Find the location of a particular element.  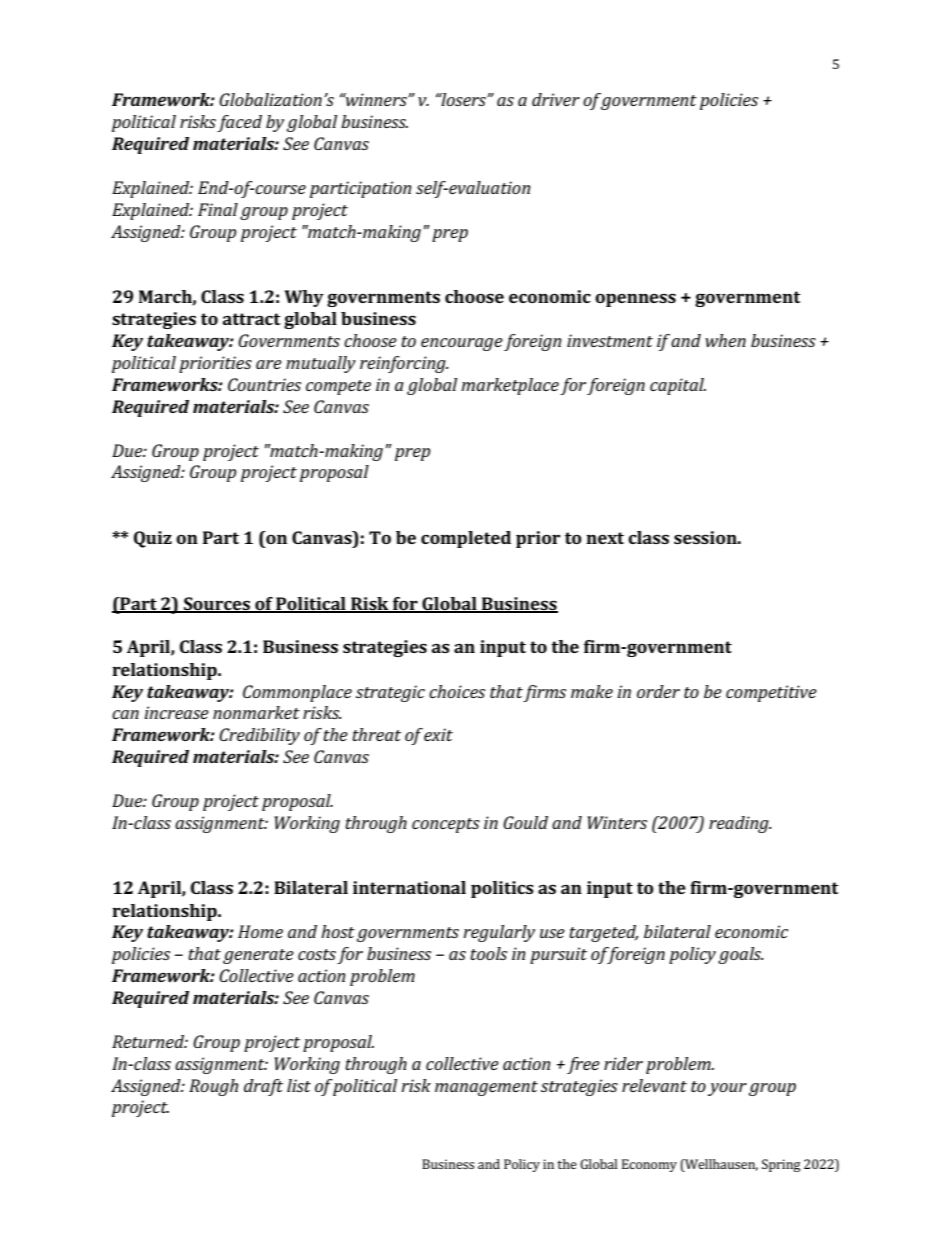

your is located at coordinates (727, 1089).
